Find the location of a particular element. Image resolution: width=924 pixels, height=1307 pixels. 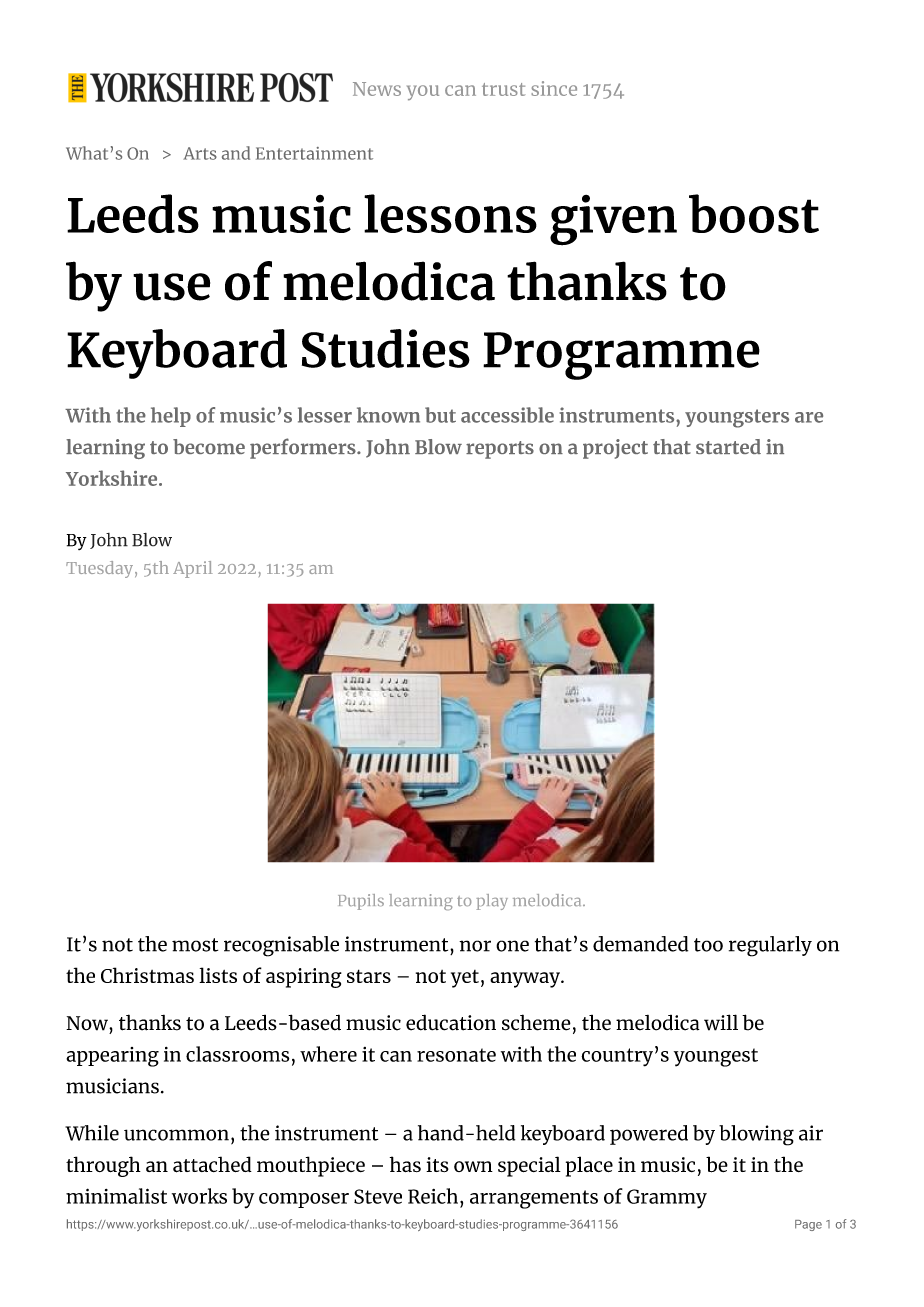

Arts is located at coordinates (200, 153).
